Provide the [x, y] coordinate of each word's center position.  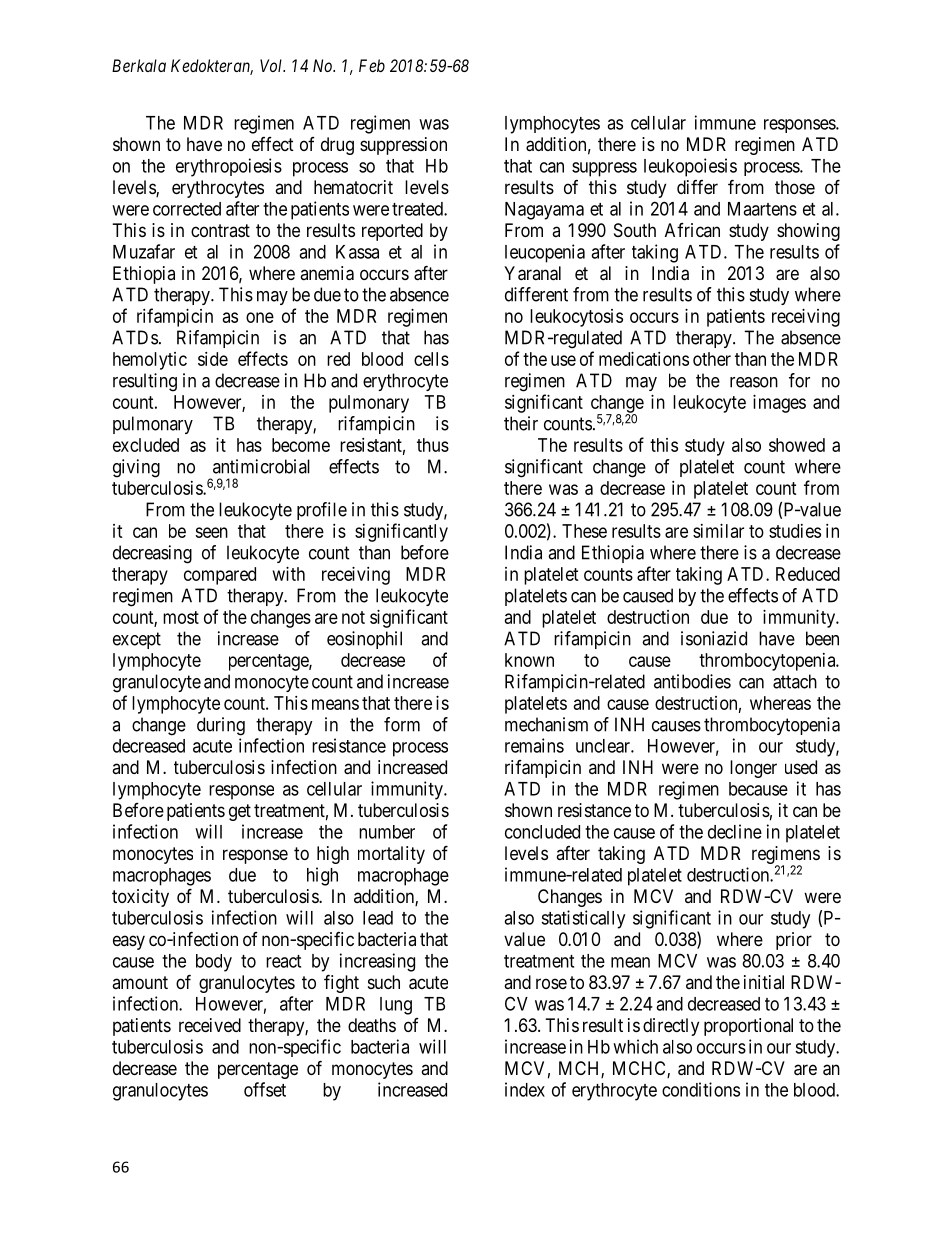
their [521, 423]
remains [534, 745]
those [795, 187]
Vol [272, 65]
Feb [372, 65]
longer [753, 769]
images [779, 404]
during [221, 726]
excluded [146, 445]
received [210, 1025]
